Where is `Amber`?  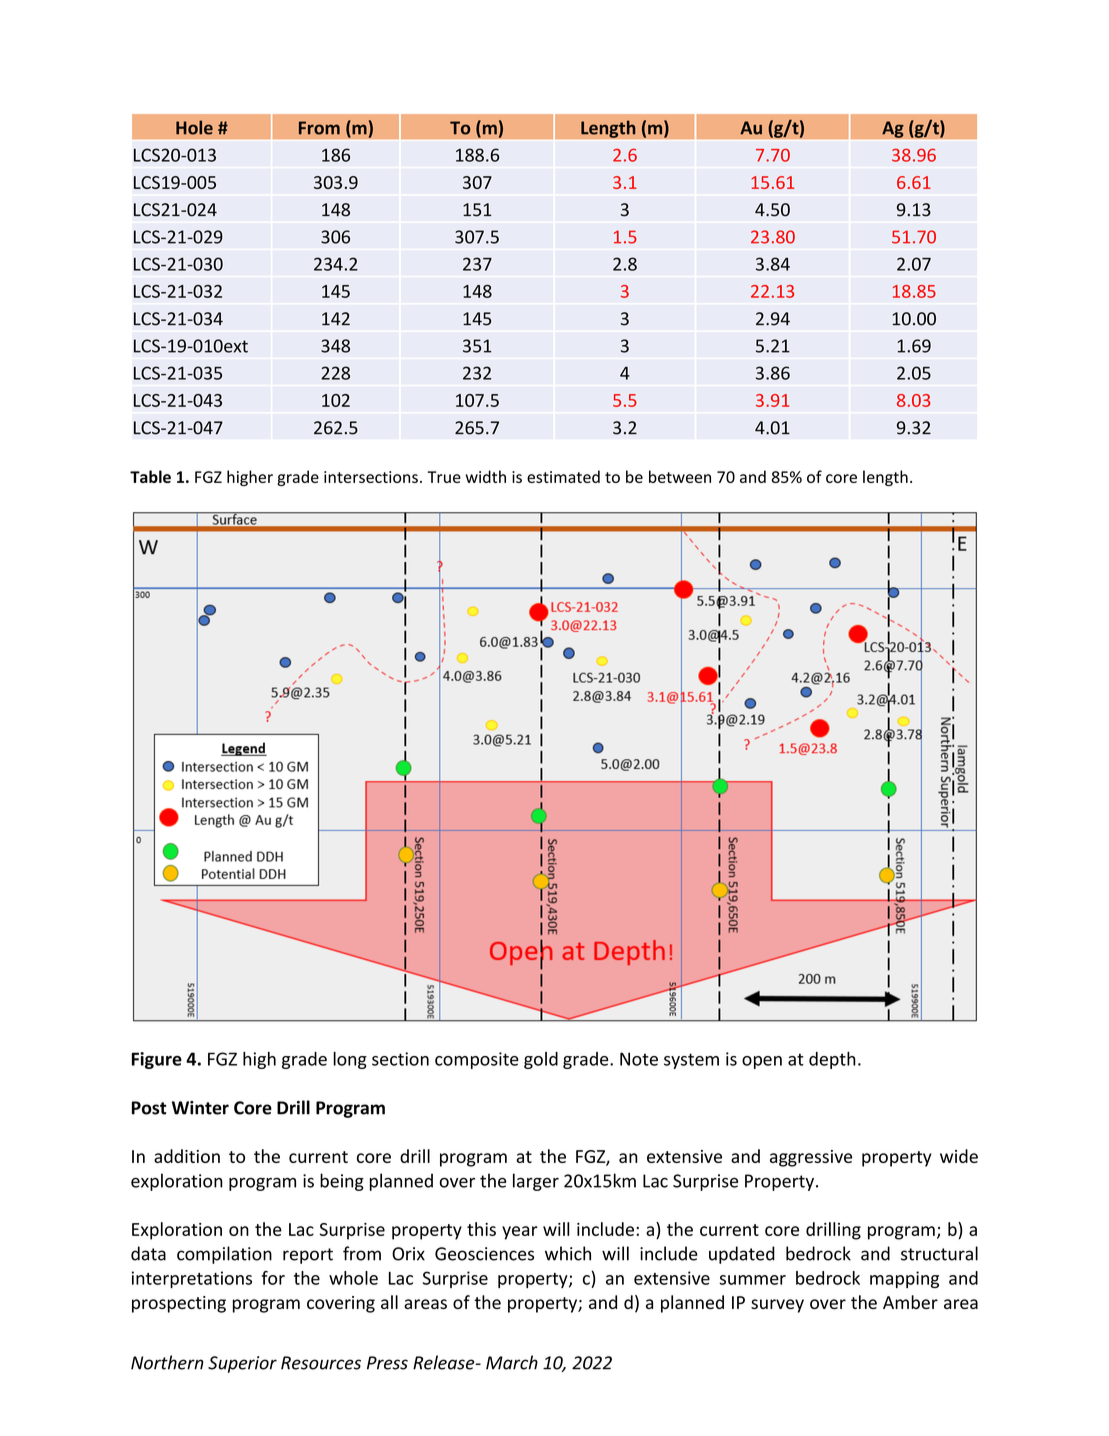 Amber is located at coordinates (910, 1302).
